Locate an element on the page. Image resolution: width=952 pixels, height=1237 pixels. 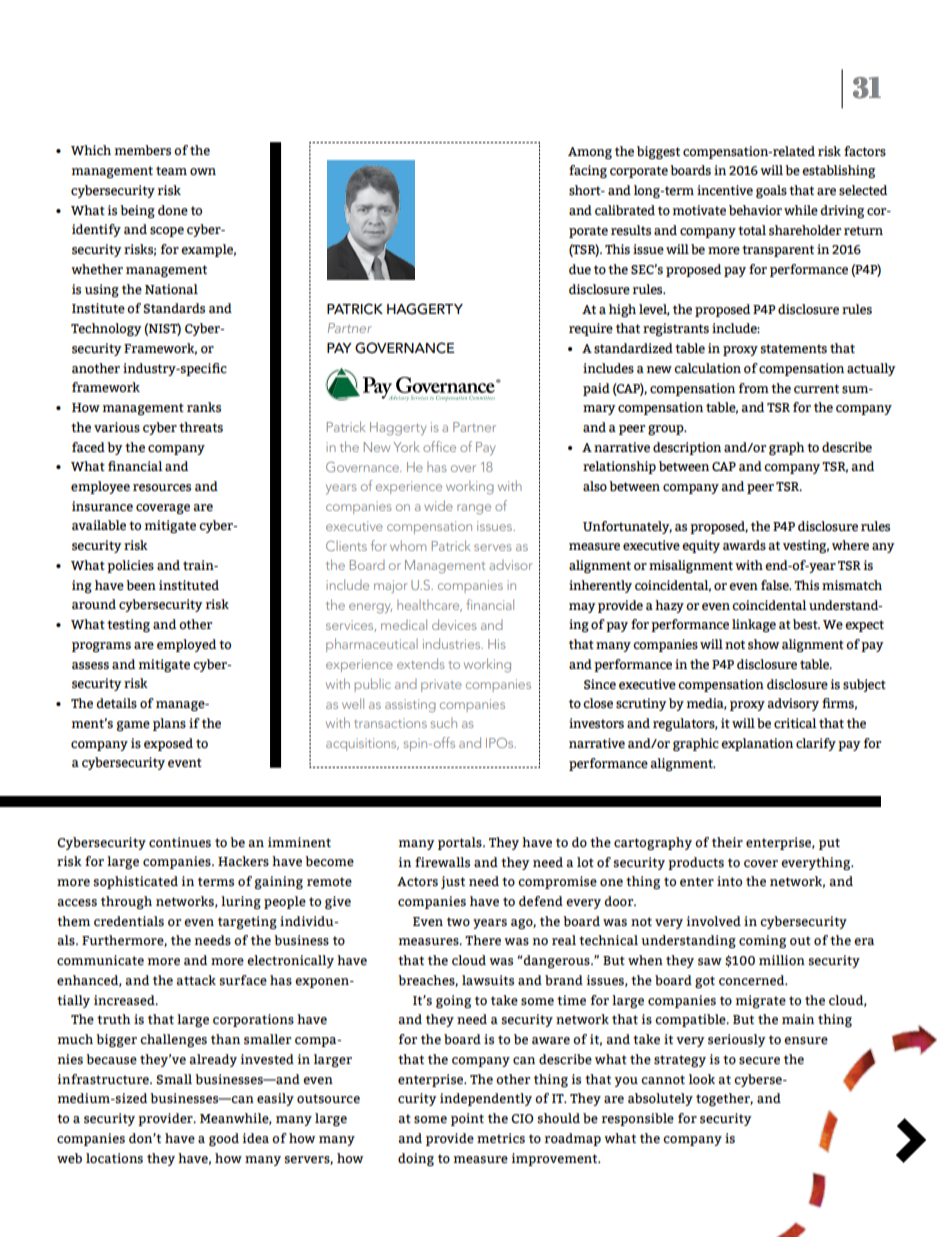
industries is located at coordinates (453, 643).
